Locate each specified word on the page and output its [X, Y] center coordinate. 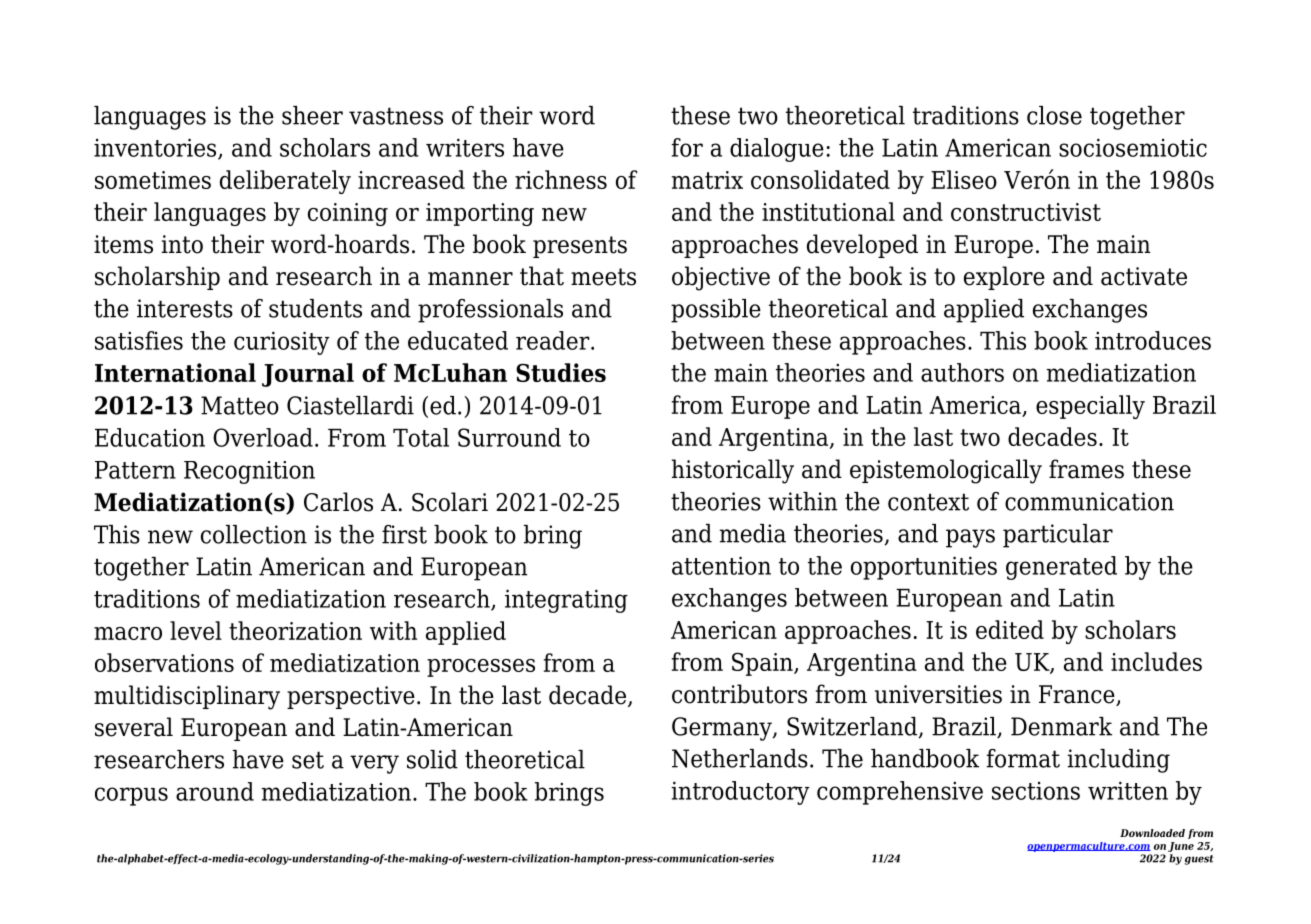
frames [1086, 469]
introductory [740, 793]
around [215, 791]
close [1054, 115]
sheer [312, 115]
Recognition [249, 472]
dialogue [777, 150]
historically [733, 471]
